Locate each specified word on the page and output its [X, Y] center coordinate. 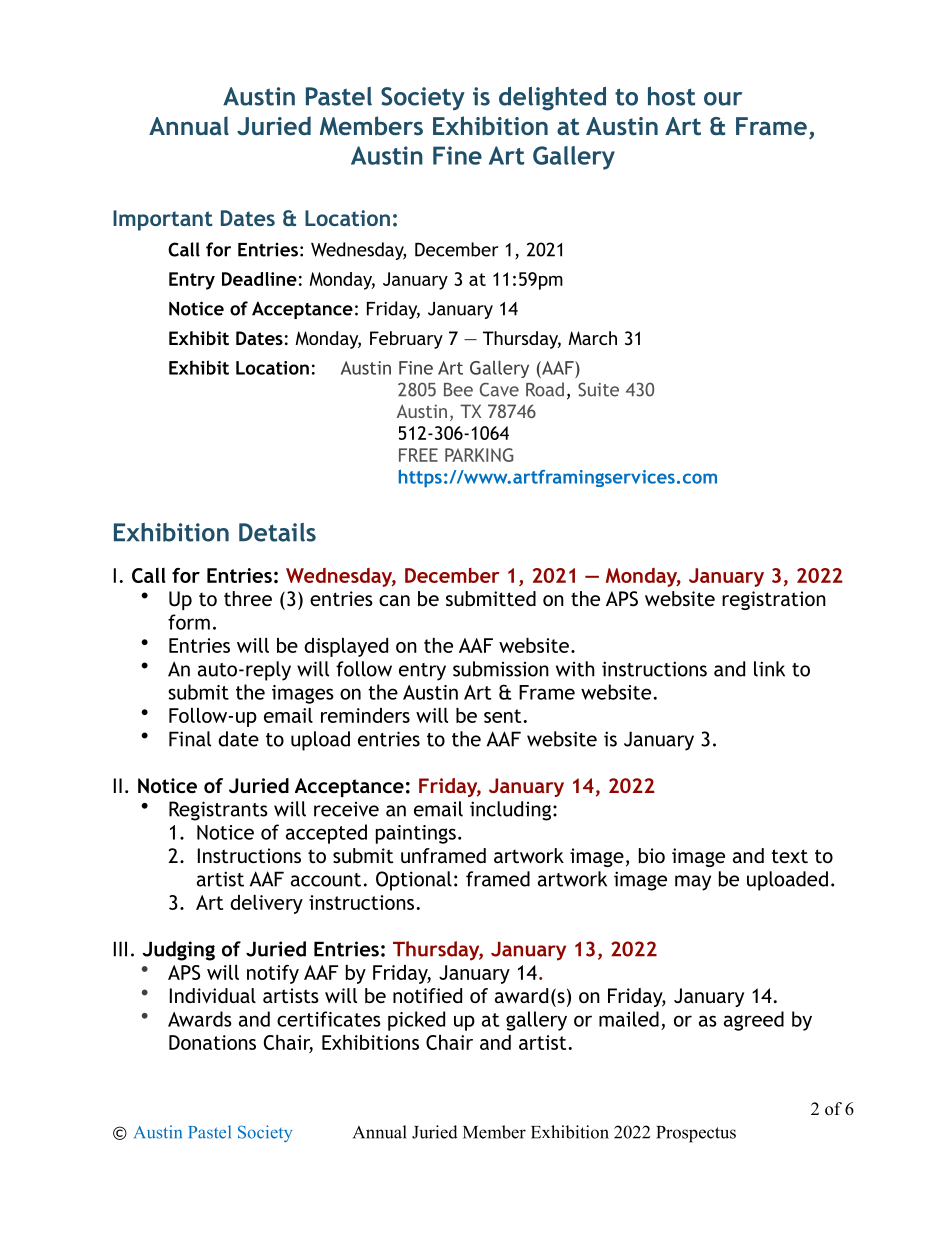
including [510, 811]
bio [652, 855]
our [723, 99]
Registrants [218, 811]
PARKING [479, 455]
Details [277, 532]
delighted [552, 99]
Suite [598, 389]
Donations [212, 1042]
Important [163, 220]
